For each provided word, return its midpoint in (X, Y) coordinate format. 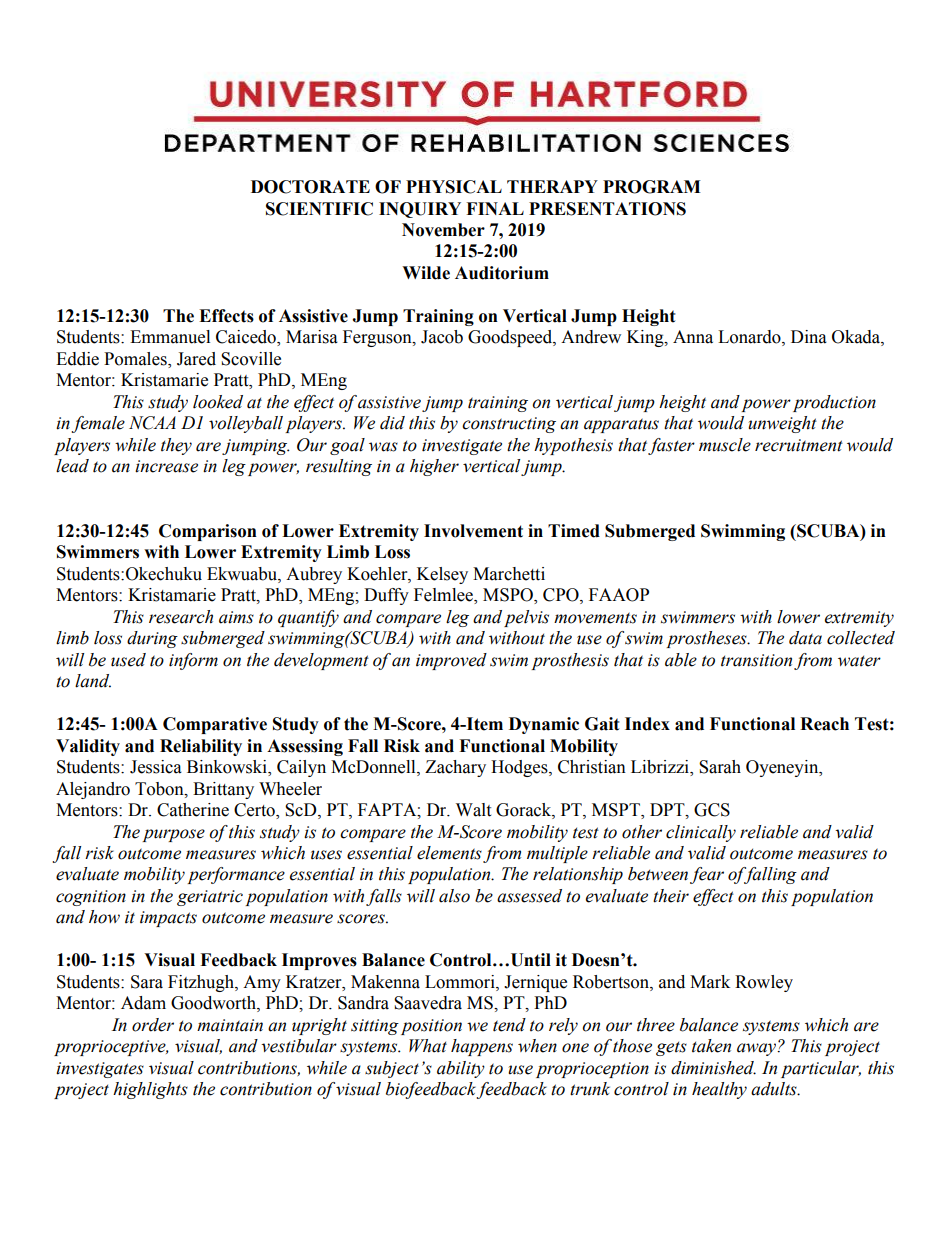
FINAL (495, 208)
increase (166, 466)
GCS (712, 810)
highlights (150, 1090)
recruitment (799, 445)
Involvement (473, 531)
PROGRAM (652, 187)
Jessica (156, 767)
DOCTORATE (310, 187)
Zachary (455, 768)
